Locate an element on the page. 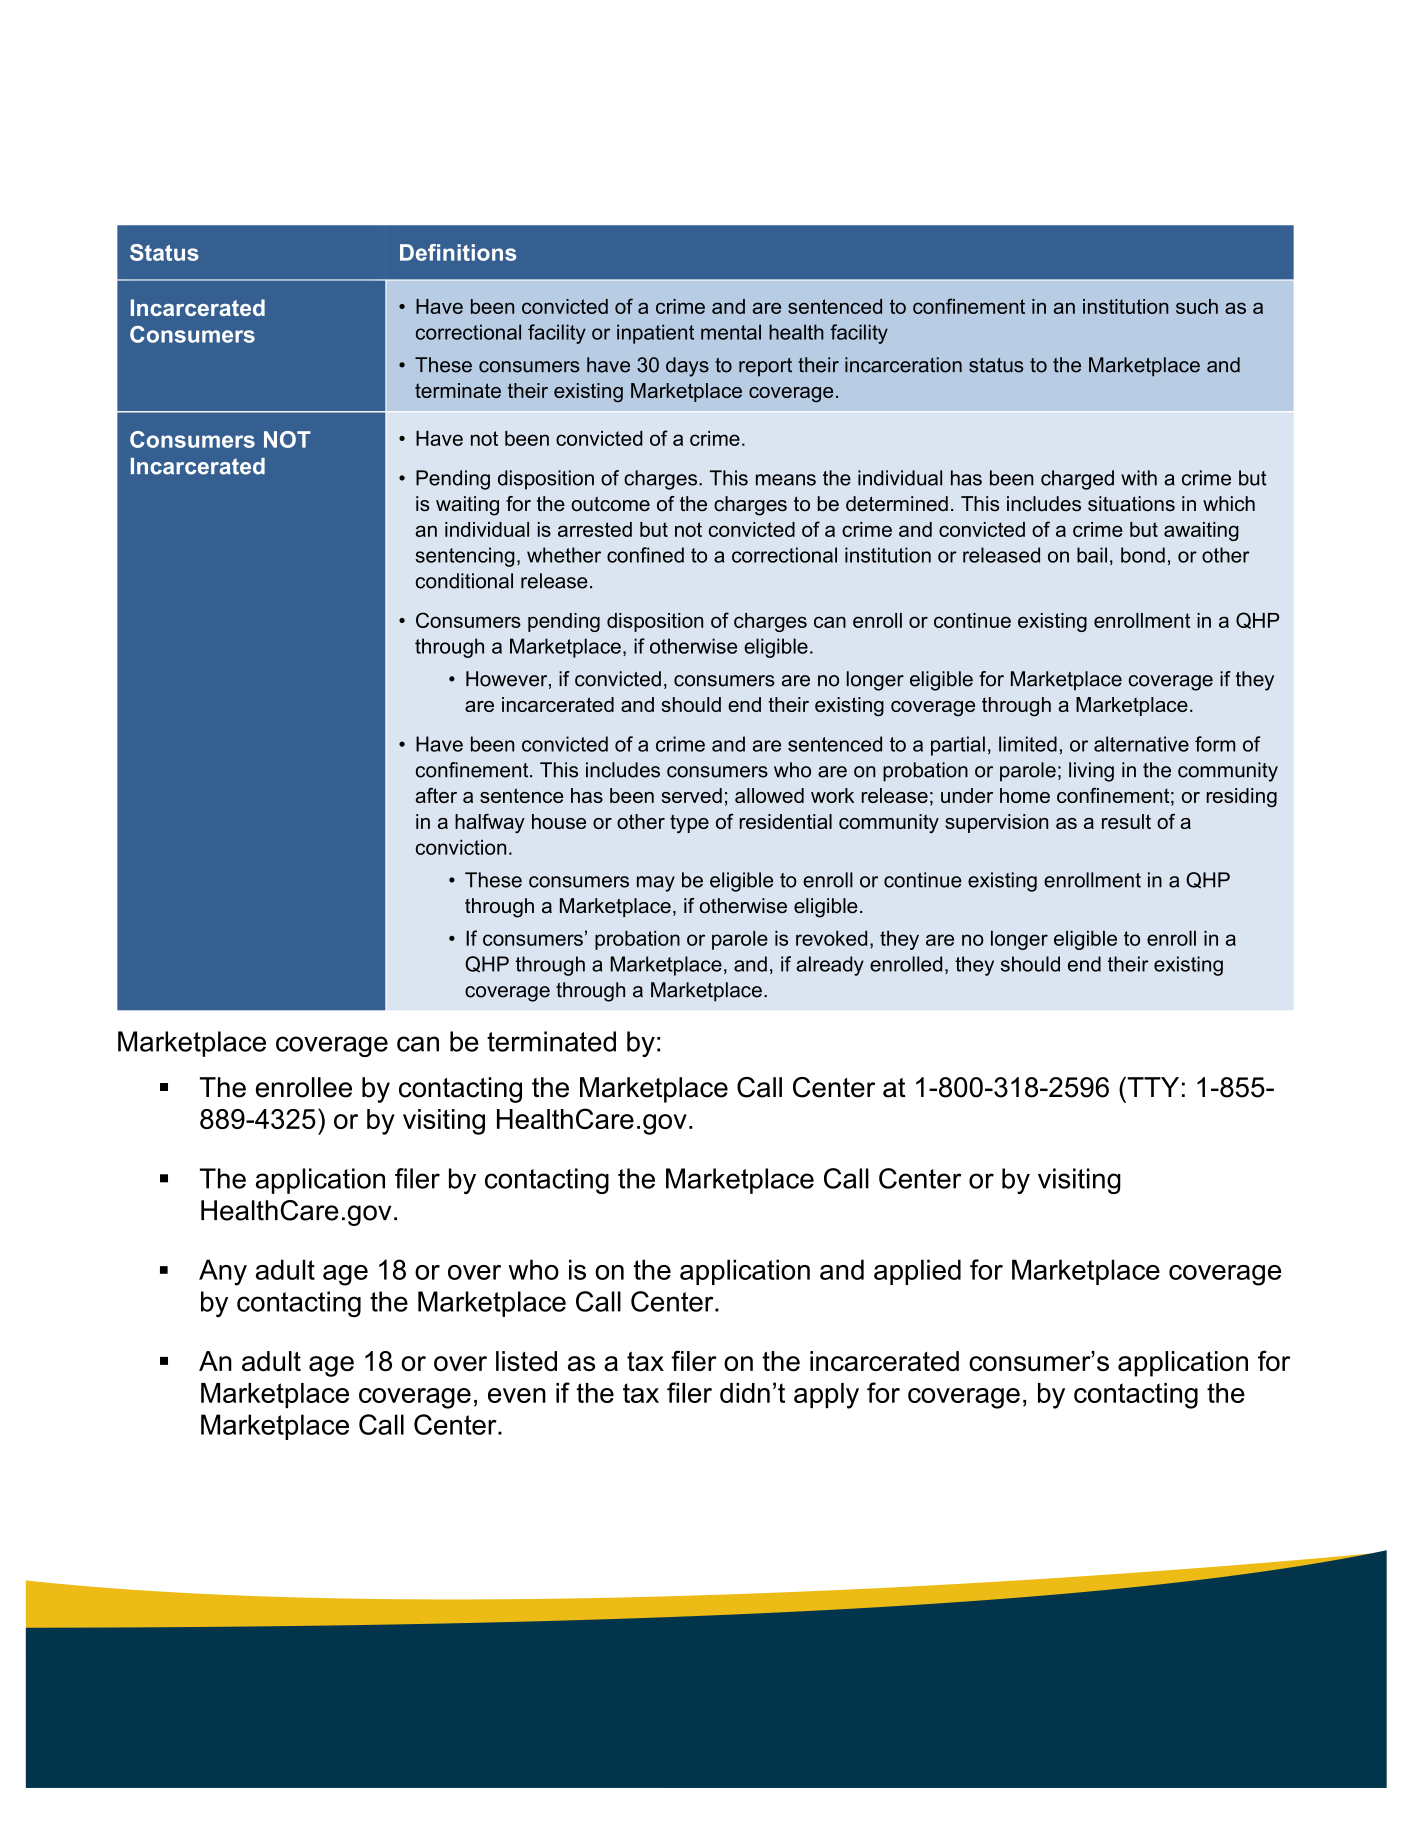 The image size is (1411, 1826). listed is located at coordinates (526, 1361).
